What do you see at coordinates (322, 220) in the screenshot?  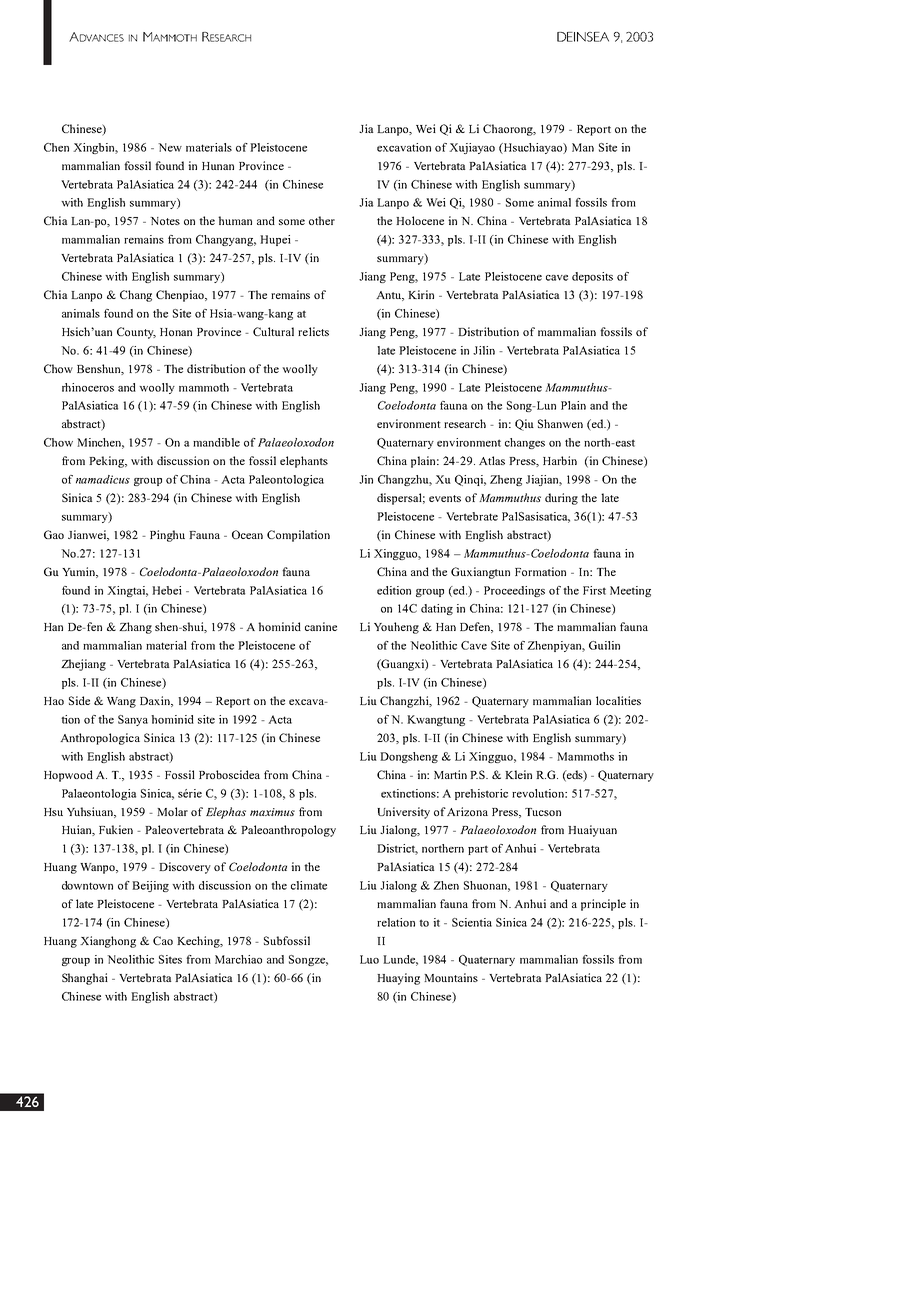 I see `other` at bounding box center [322, 220].
